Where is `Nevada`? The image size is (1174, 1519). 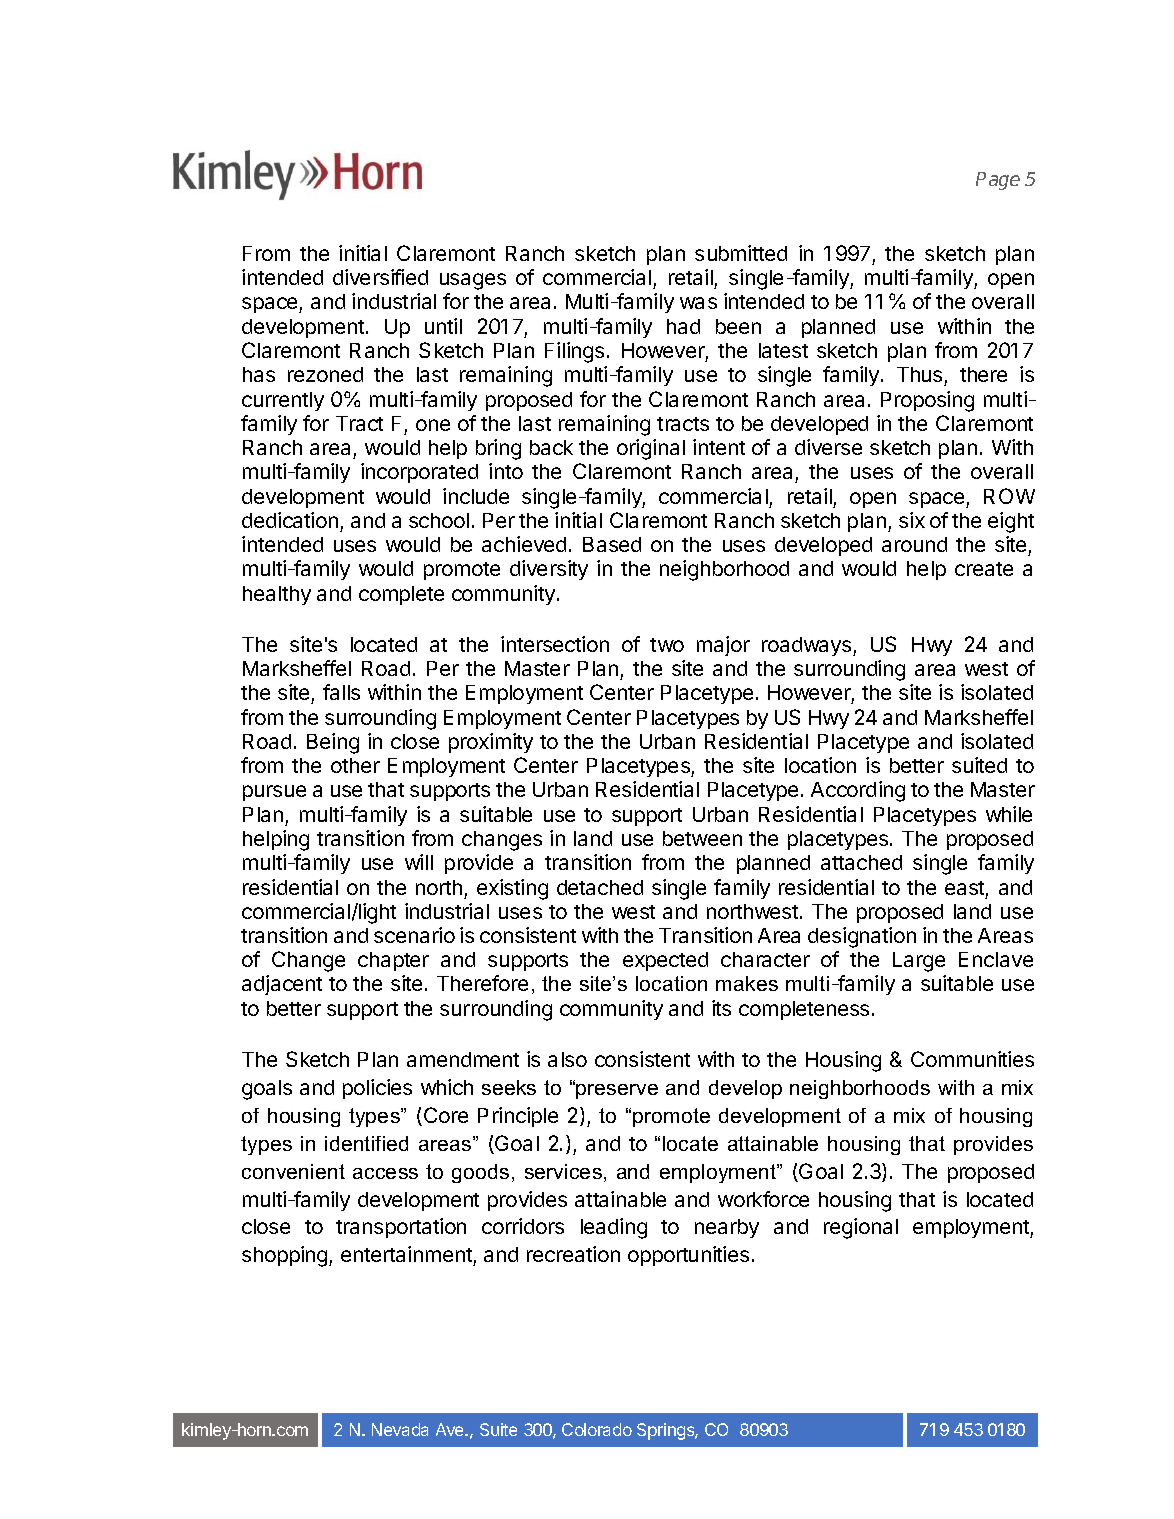 Nevada is located at coordinates (400, 1429).
